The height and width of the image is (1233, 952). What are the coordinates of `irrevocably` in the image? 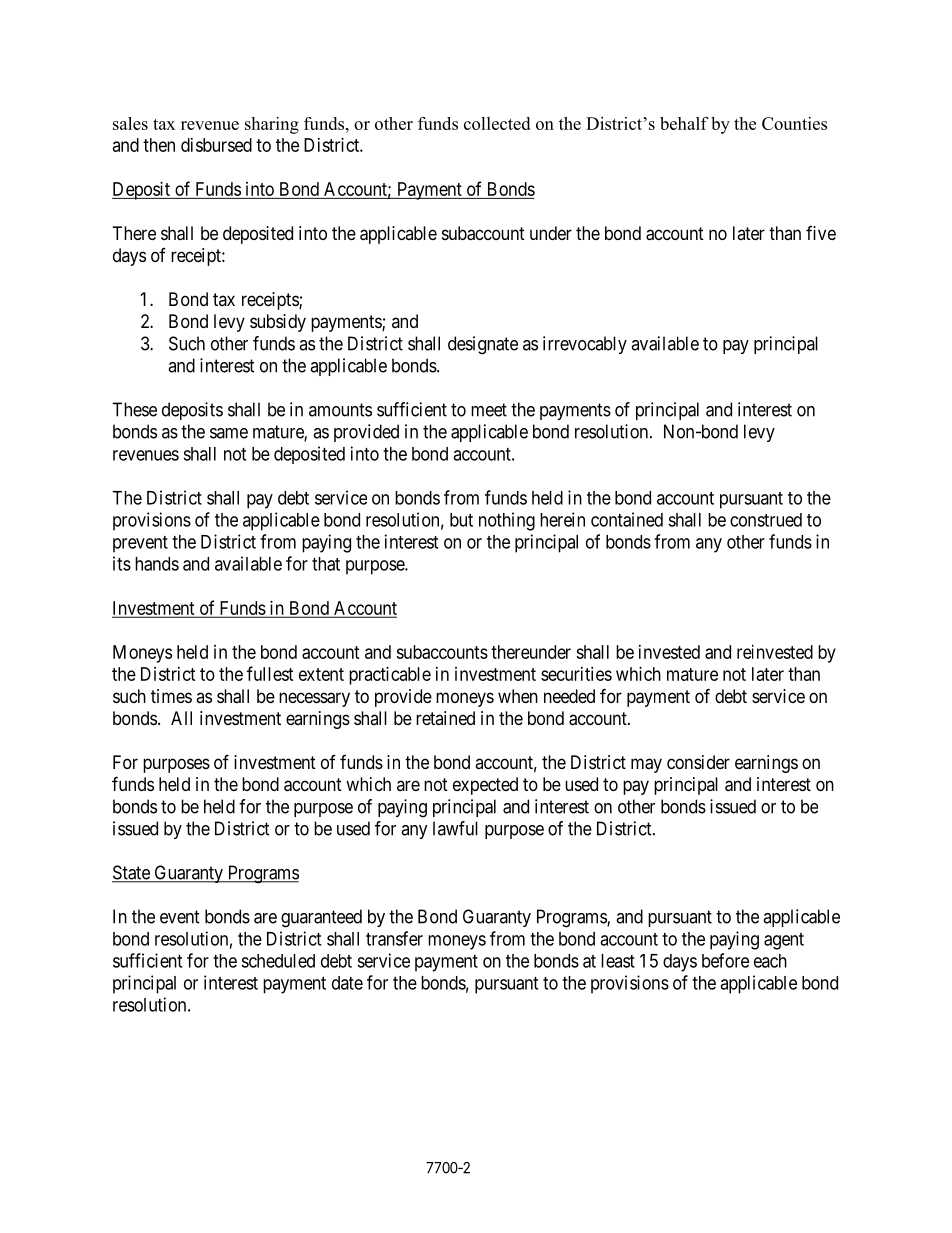 It's located at (585, 345).
